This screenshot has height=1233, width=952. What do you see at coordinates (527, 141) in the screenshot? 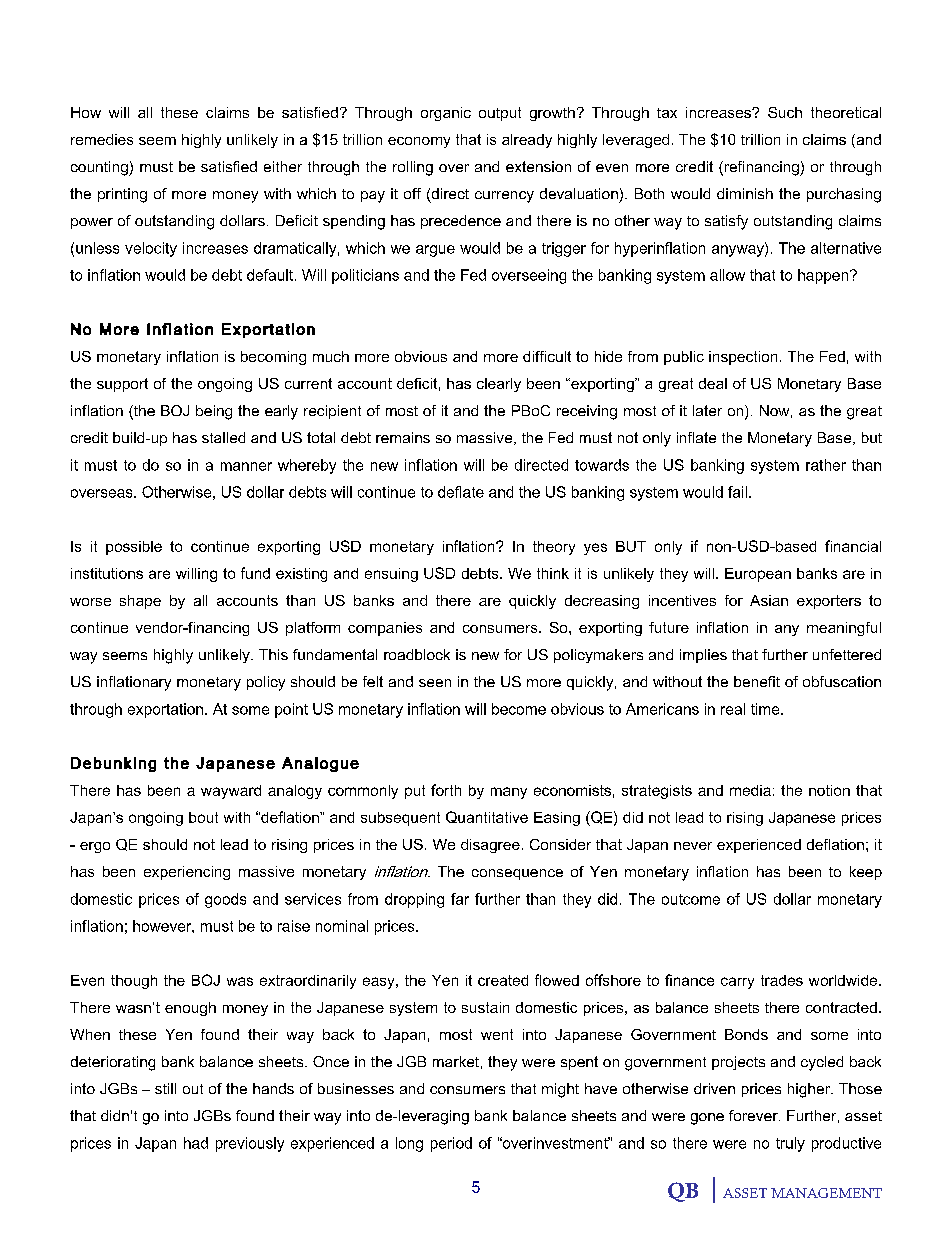
I see `already` at bounding box center [527, 141].
